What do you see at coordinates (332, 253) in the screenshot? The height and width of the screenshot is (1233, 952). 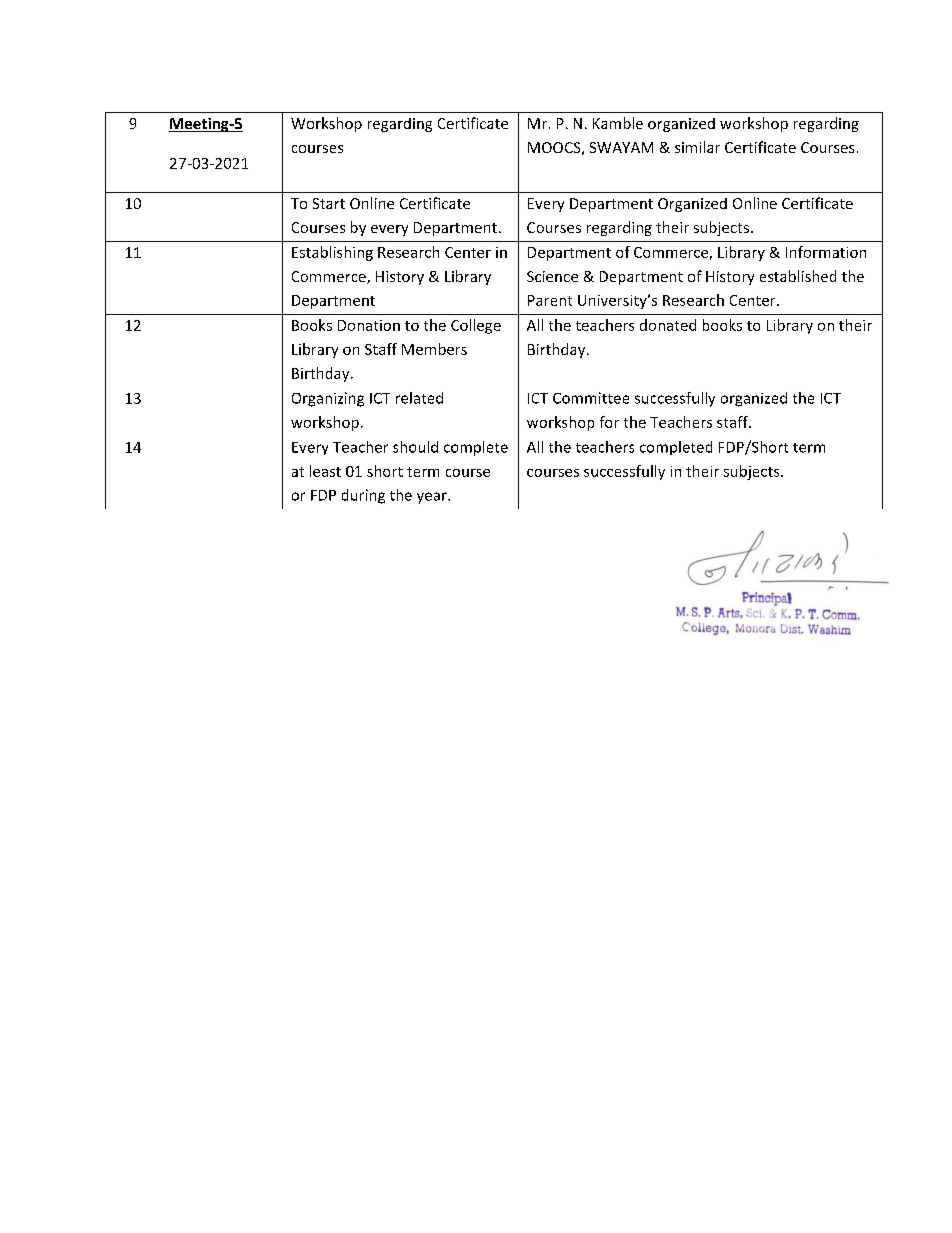 I see `Establishing` at bounding box center [332, 253].
